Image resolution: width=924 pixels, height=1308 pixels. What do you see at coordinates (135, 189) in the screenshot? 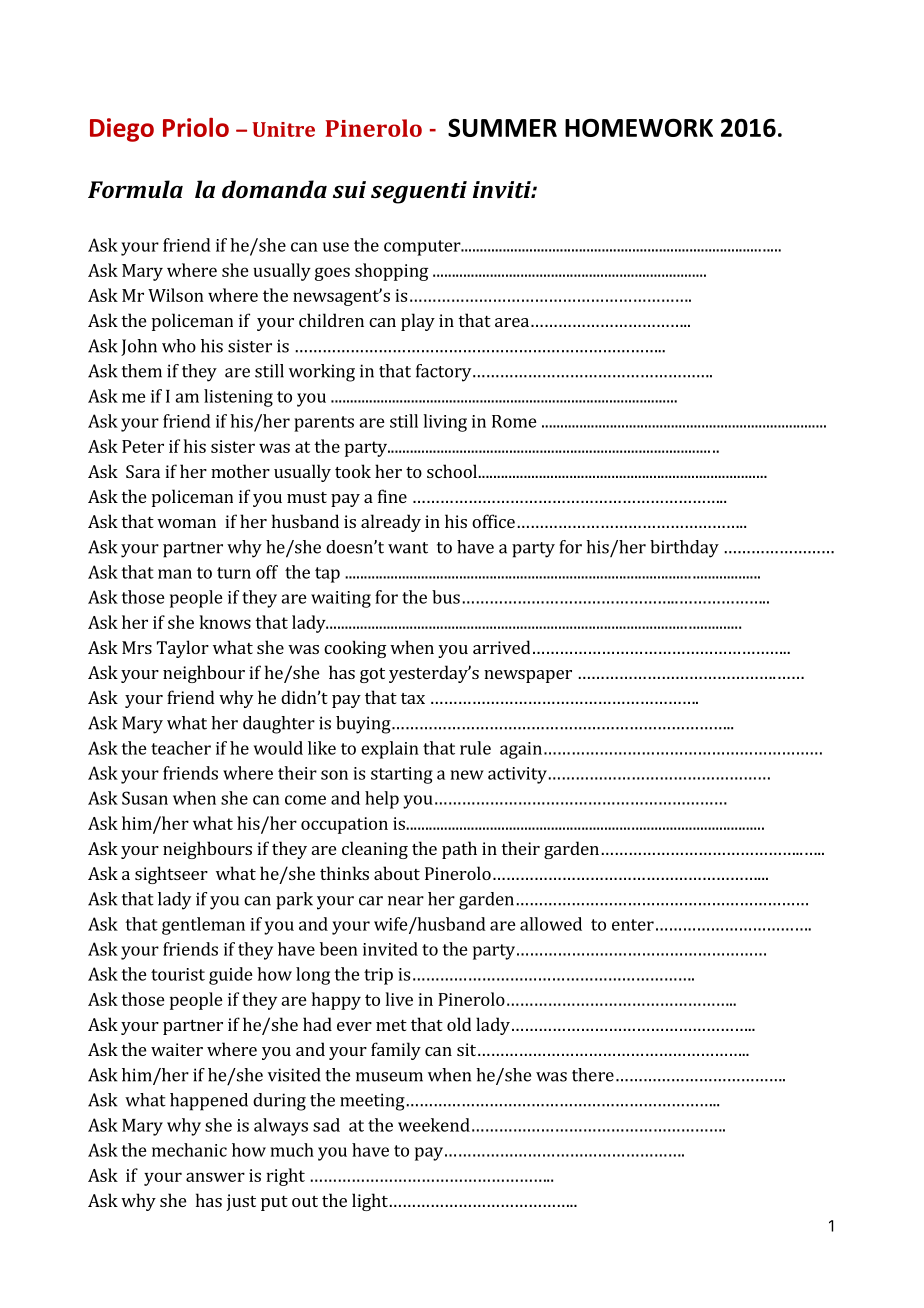
I see `Formula` at bounding box center [135, 189].
